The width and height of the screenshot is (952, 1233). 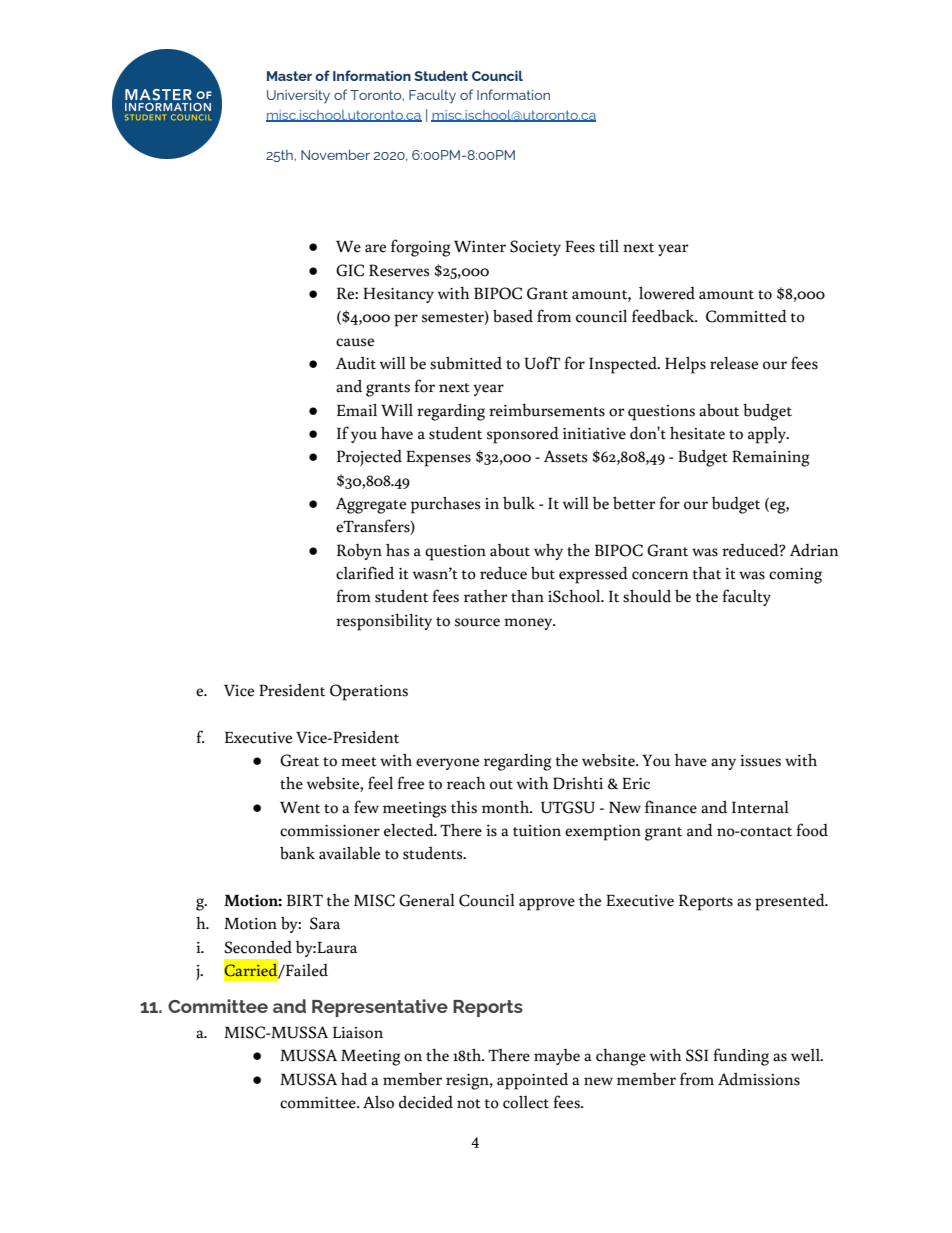 What do you see at coordinates (768, 435) in the screenshot?
I see `apply` at bounding box center [768, 435].
